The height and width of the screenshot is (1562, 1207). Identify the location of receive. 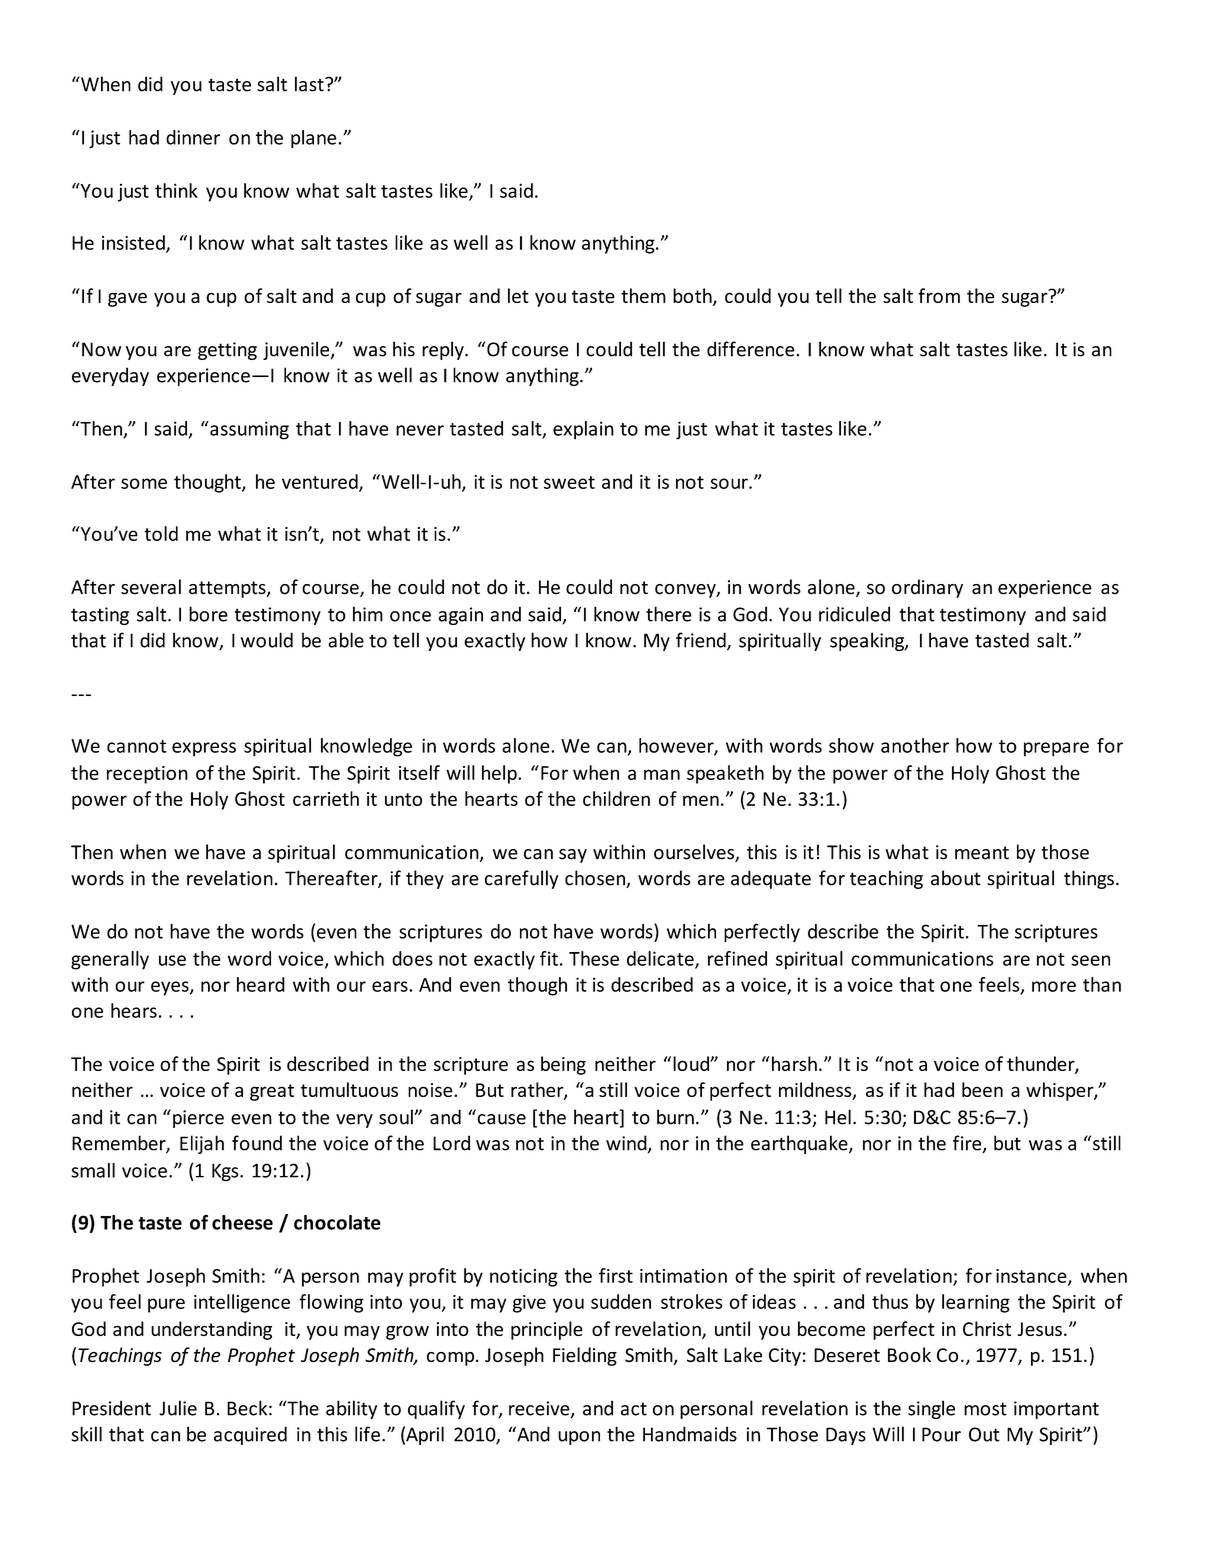
(540, 1409).
